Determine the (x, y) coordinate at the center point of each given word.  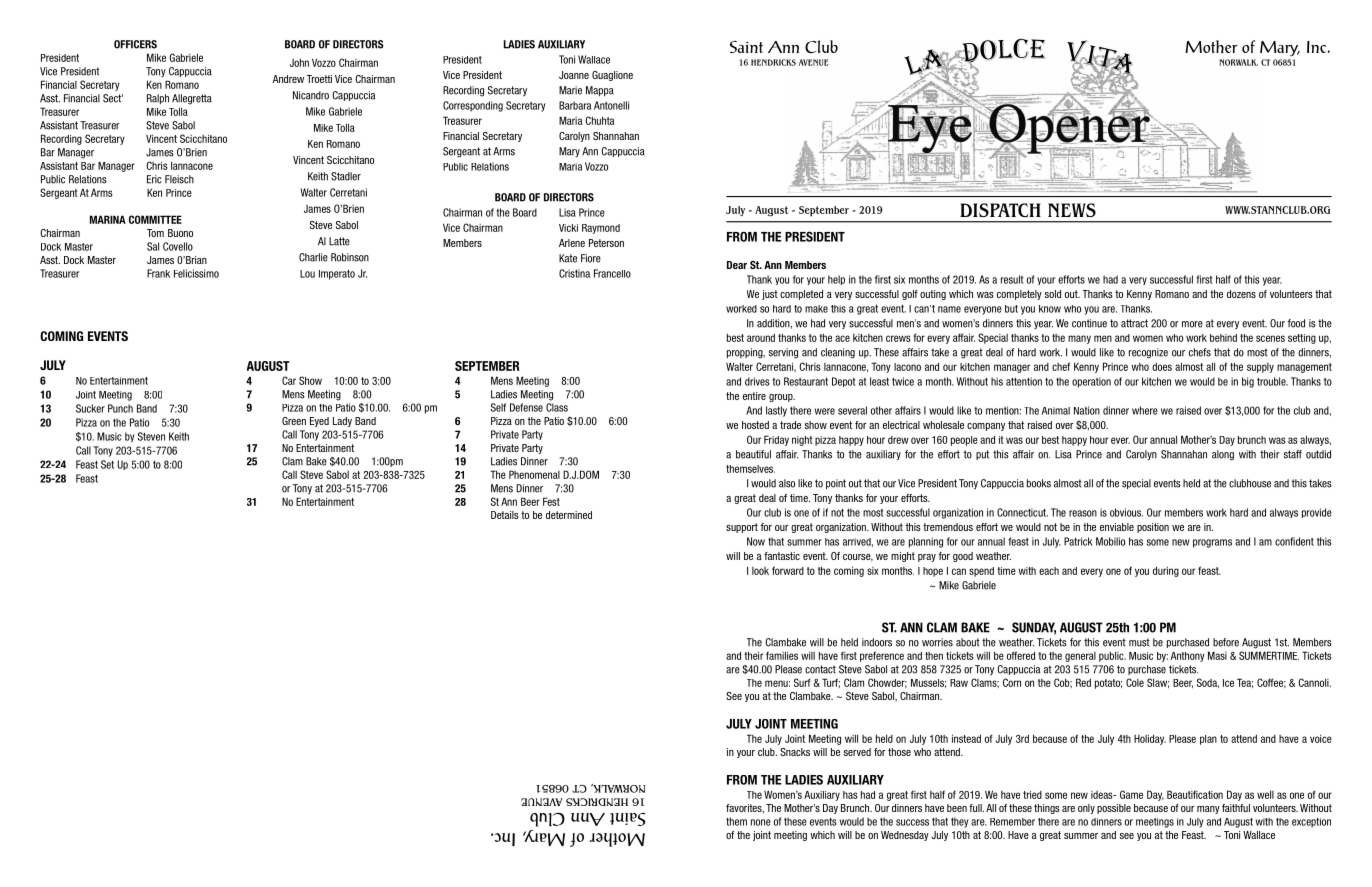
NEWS (1072, 210)
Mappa (600, 91)
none (761, 822)
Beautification (1195, 794)
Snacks (795, 752)
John (299, 62)
